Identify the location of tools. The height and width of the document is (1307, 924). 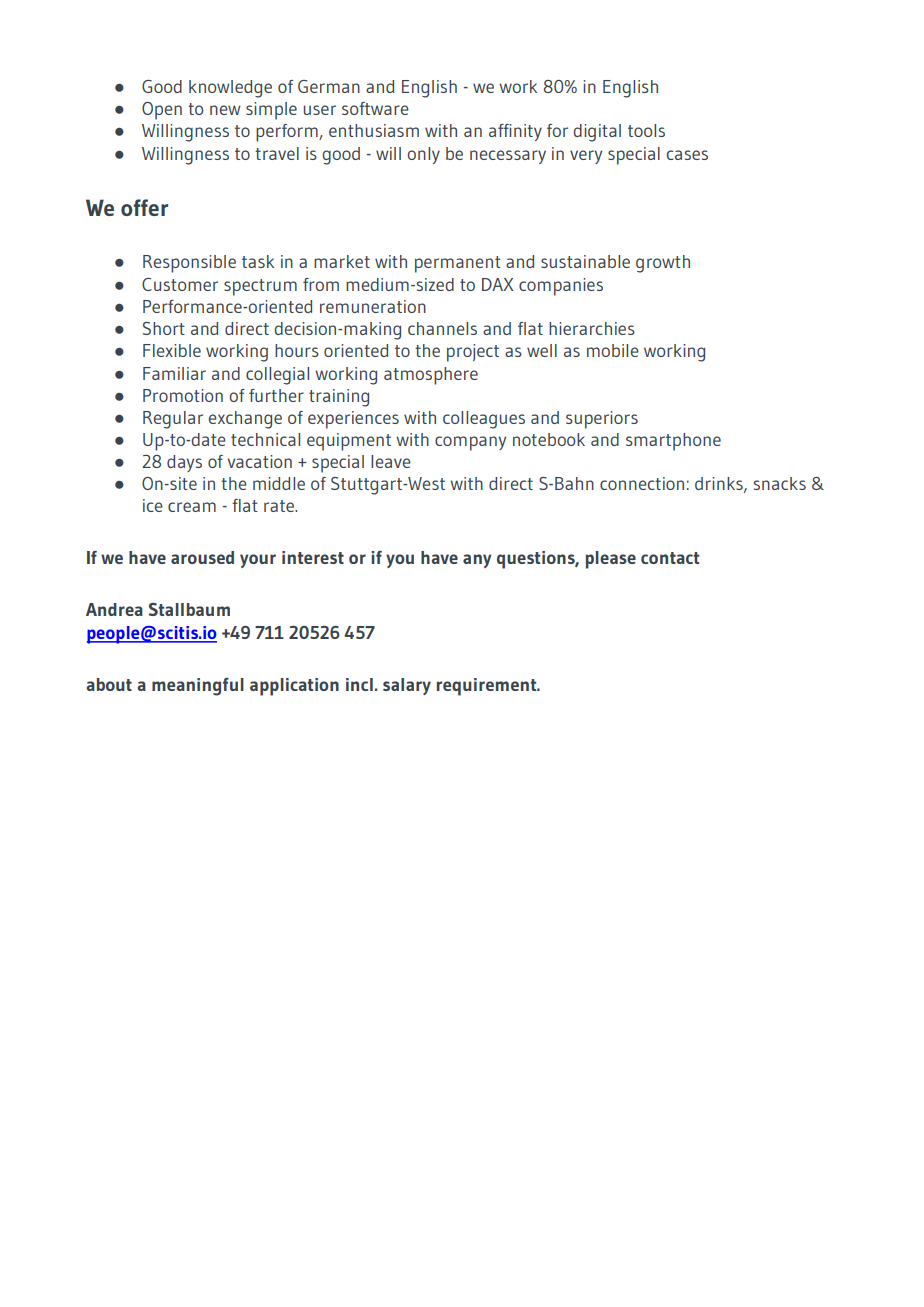
(646, 130).
